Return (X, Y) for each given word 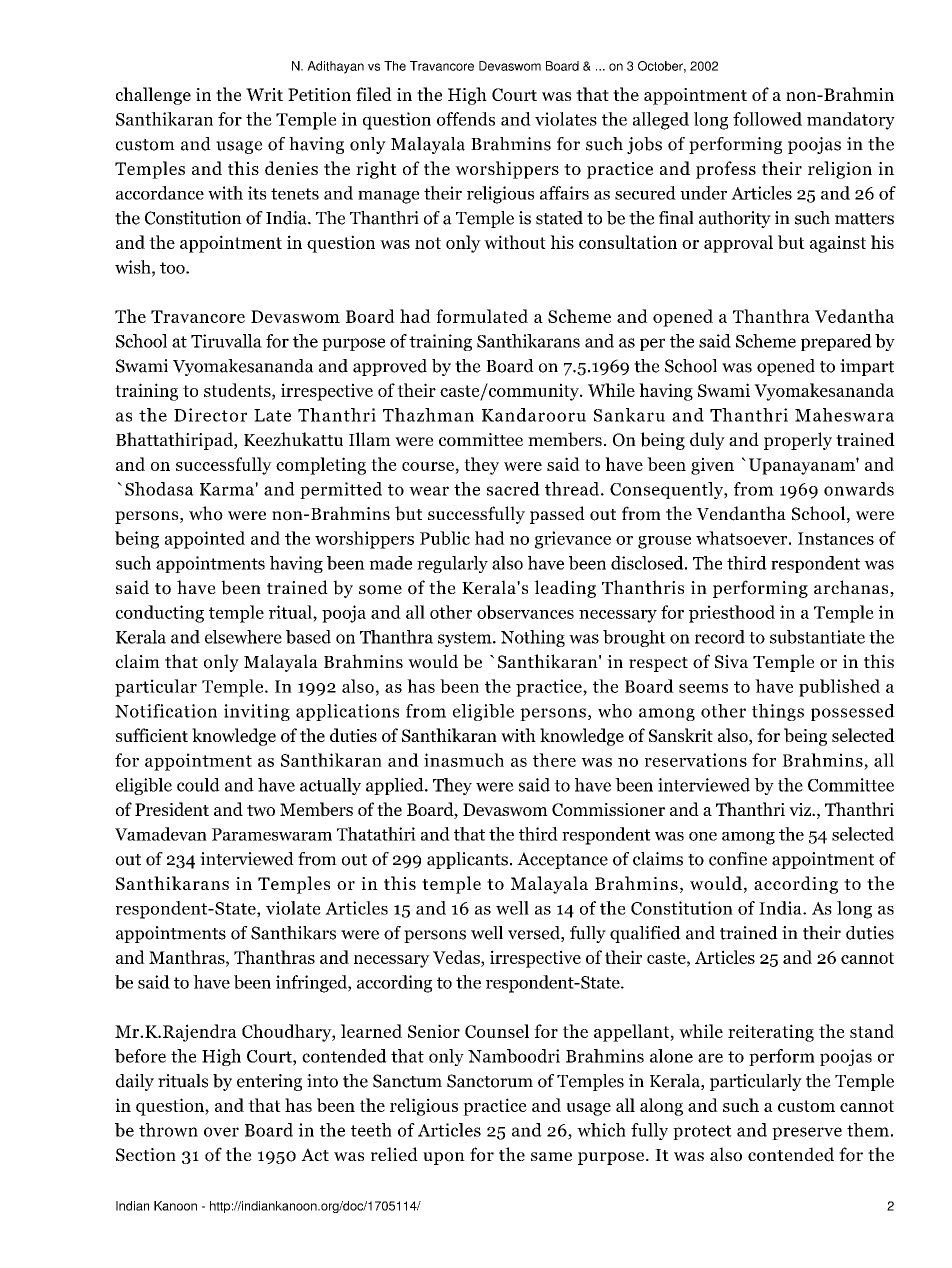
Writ (264, 94)
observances (525, 612)
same (551, 1156)
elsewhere (243, 637)
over (221, 1132)
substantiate (817, 637)
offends (466, 119)
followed (767, 119)
